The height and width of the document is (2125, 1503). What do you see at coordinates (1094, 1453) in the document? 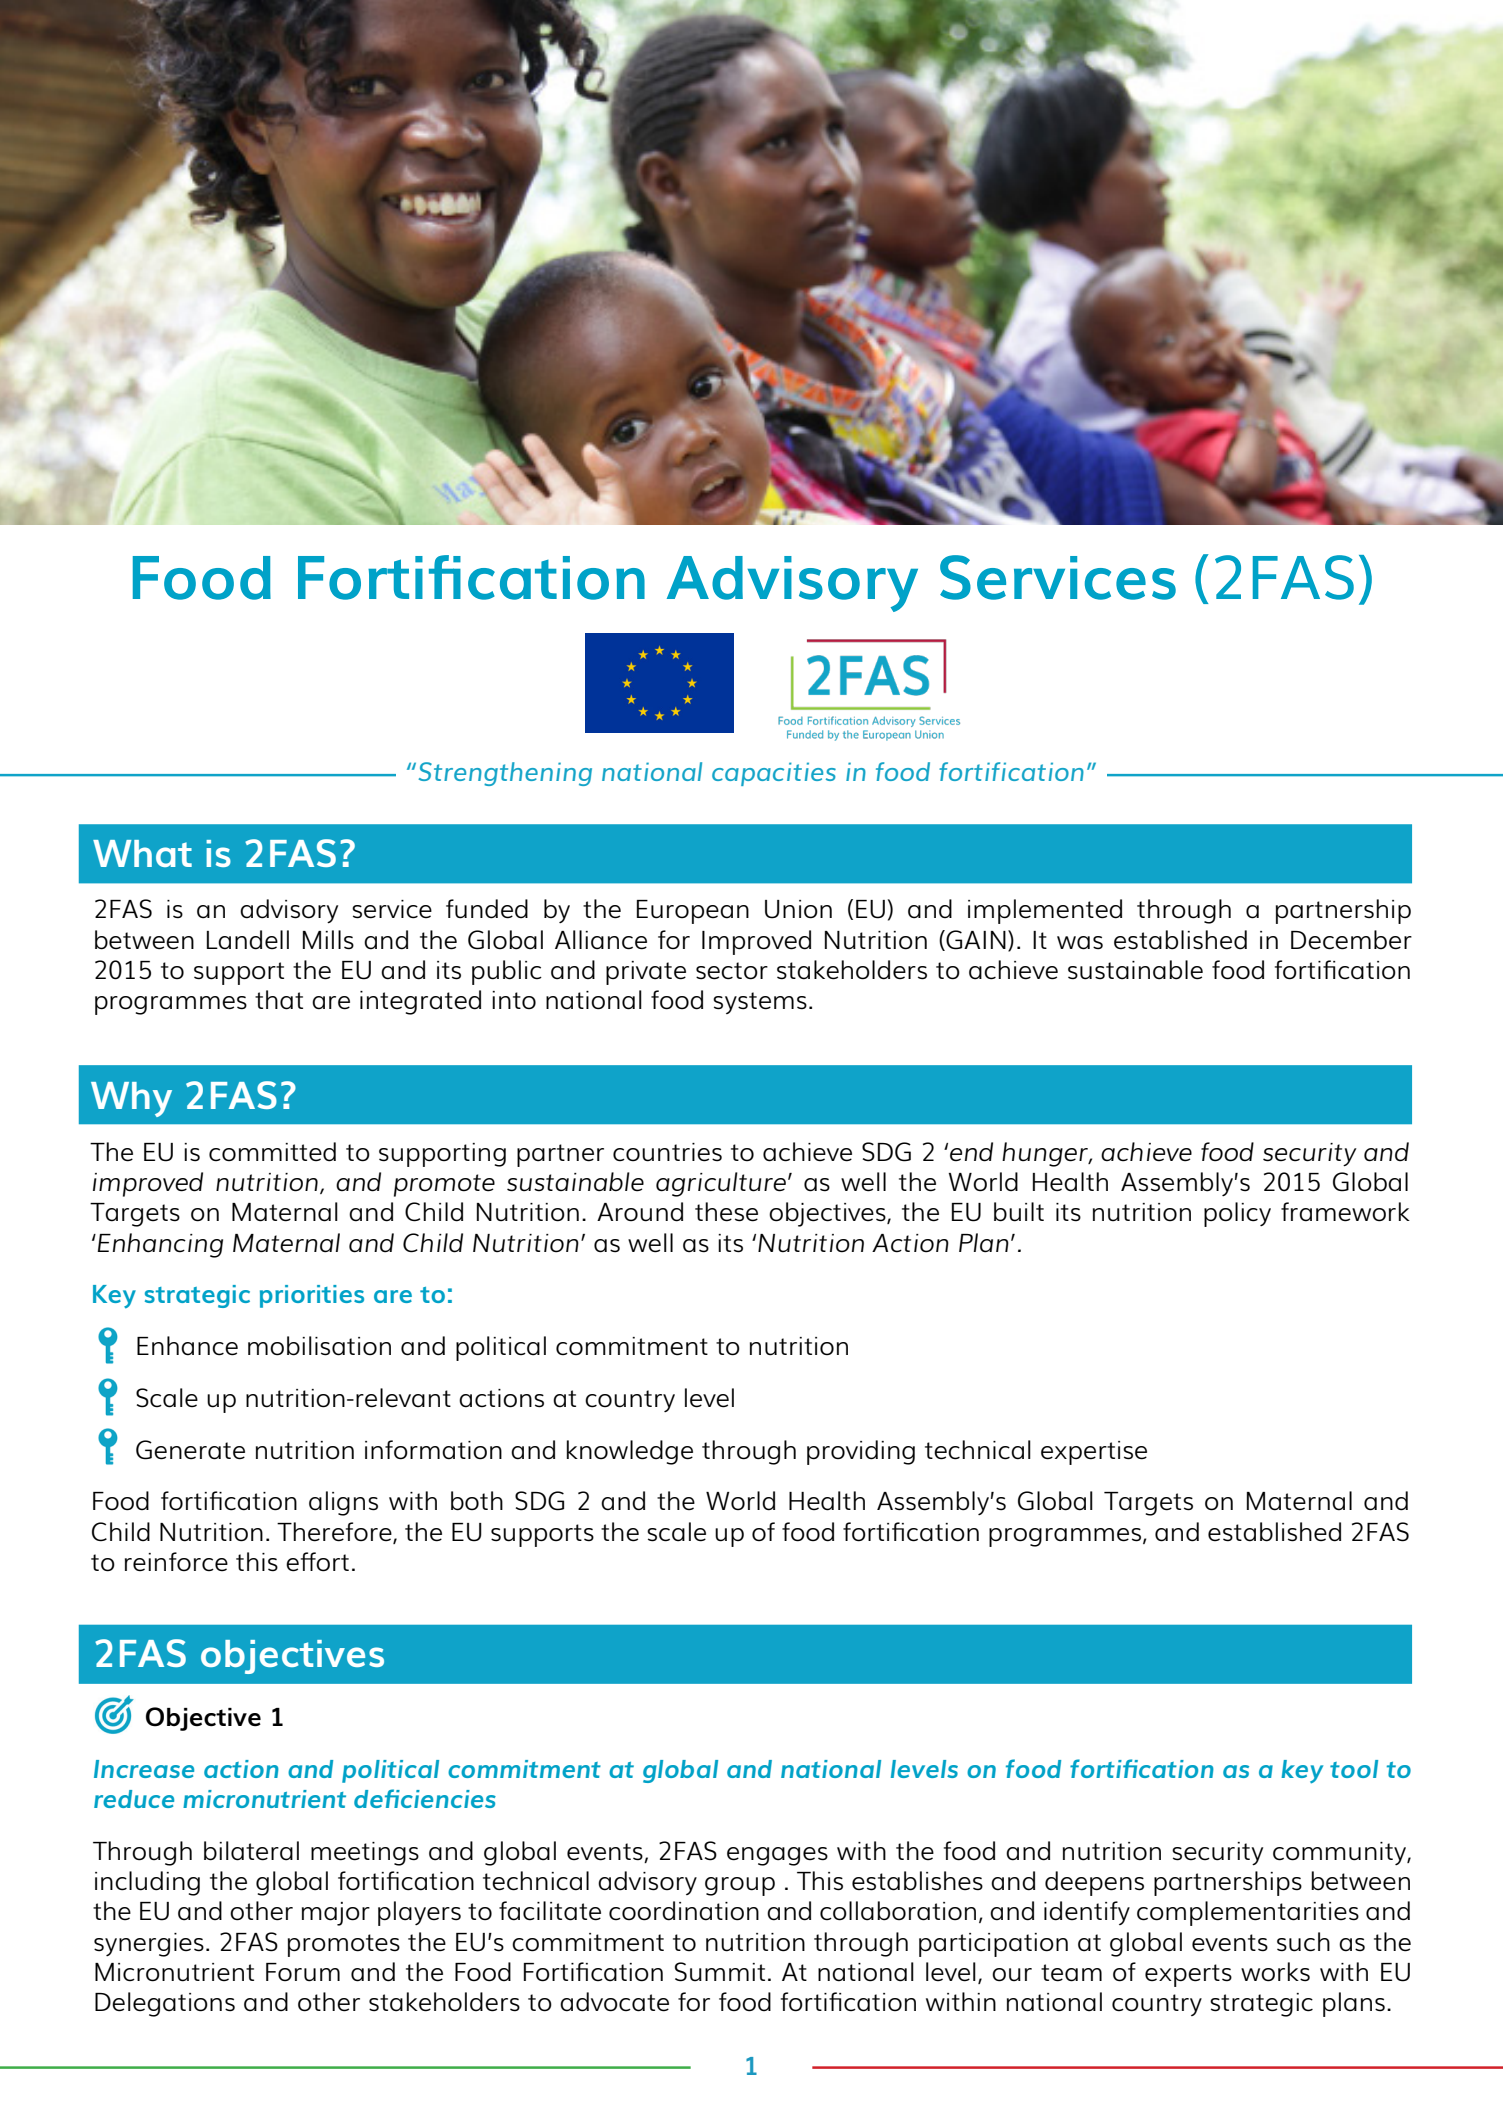
I see `expertise` at bounding box center [1094, 1453].
